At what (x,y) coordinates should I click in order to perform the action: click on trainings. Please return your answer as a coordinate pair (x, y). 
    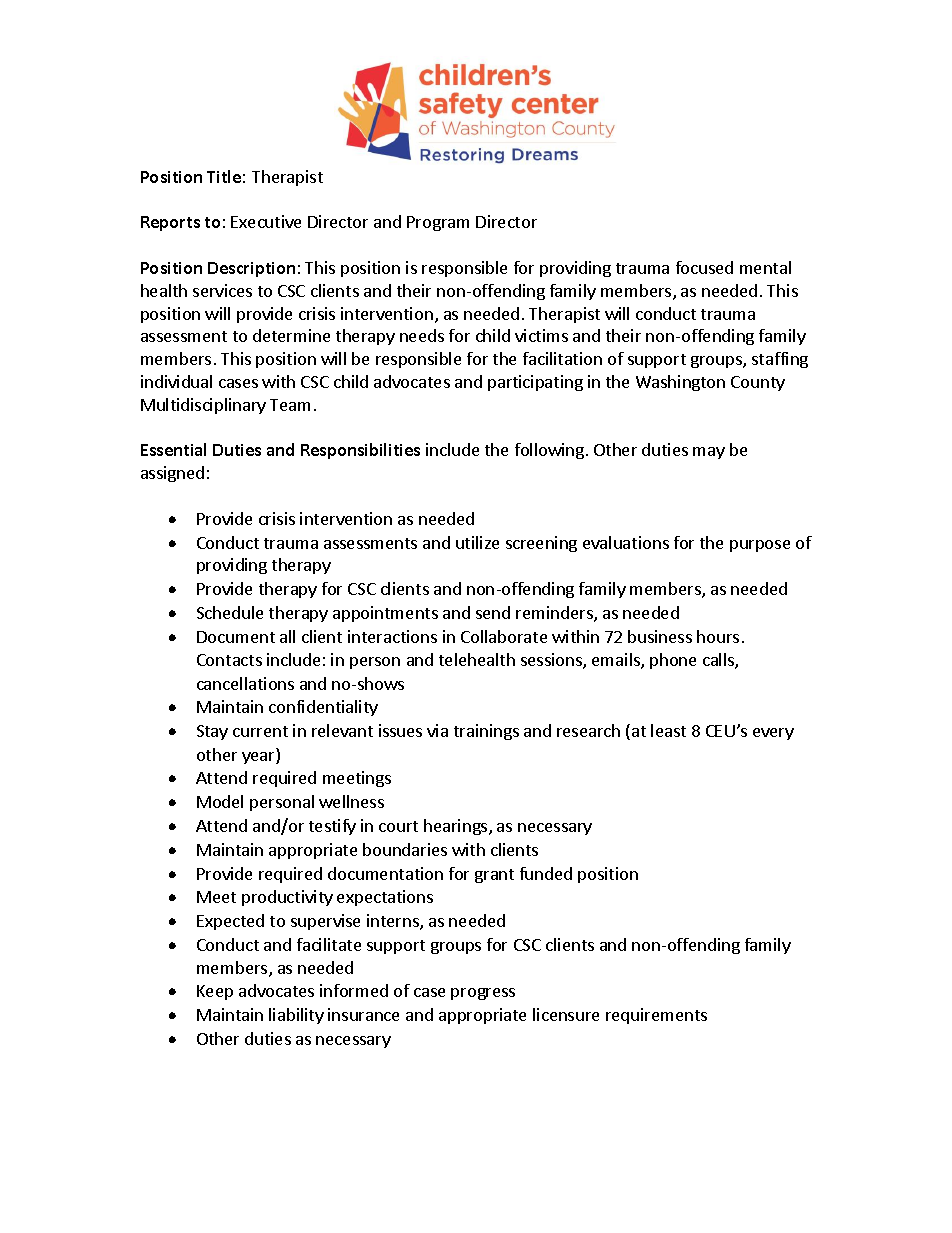
    Looking at the image, I should click on (486, 732).
